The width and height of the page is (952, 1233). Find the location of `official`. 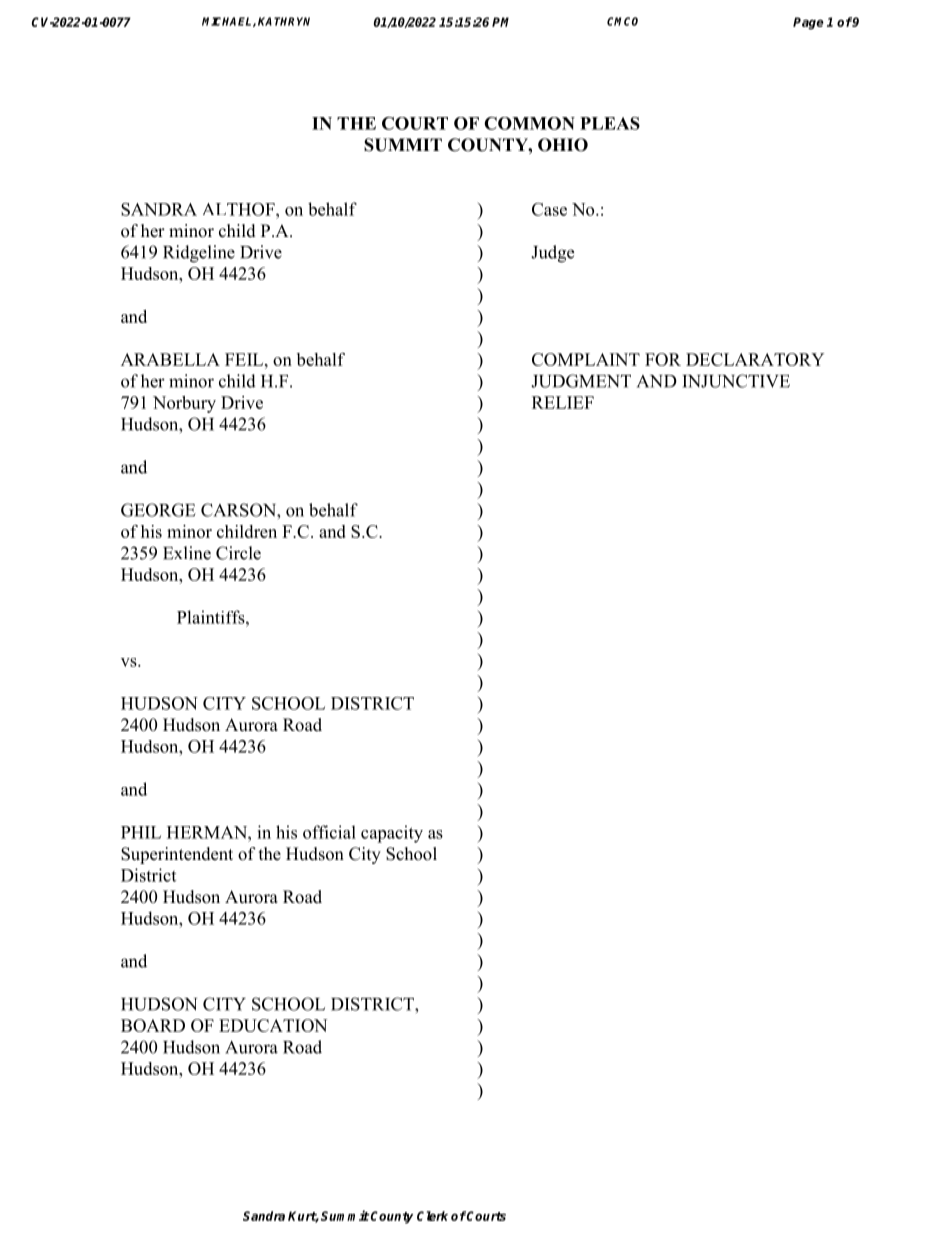

official is located at coordinates (329, 832).
